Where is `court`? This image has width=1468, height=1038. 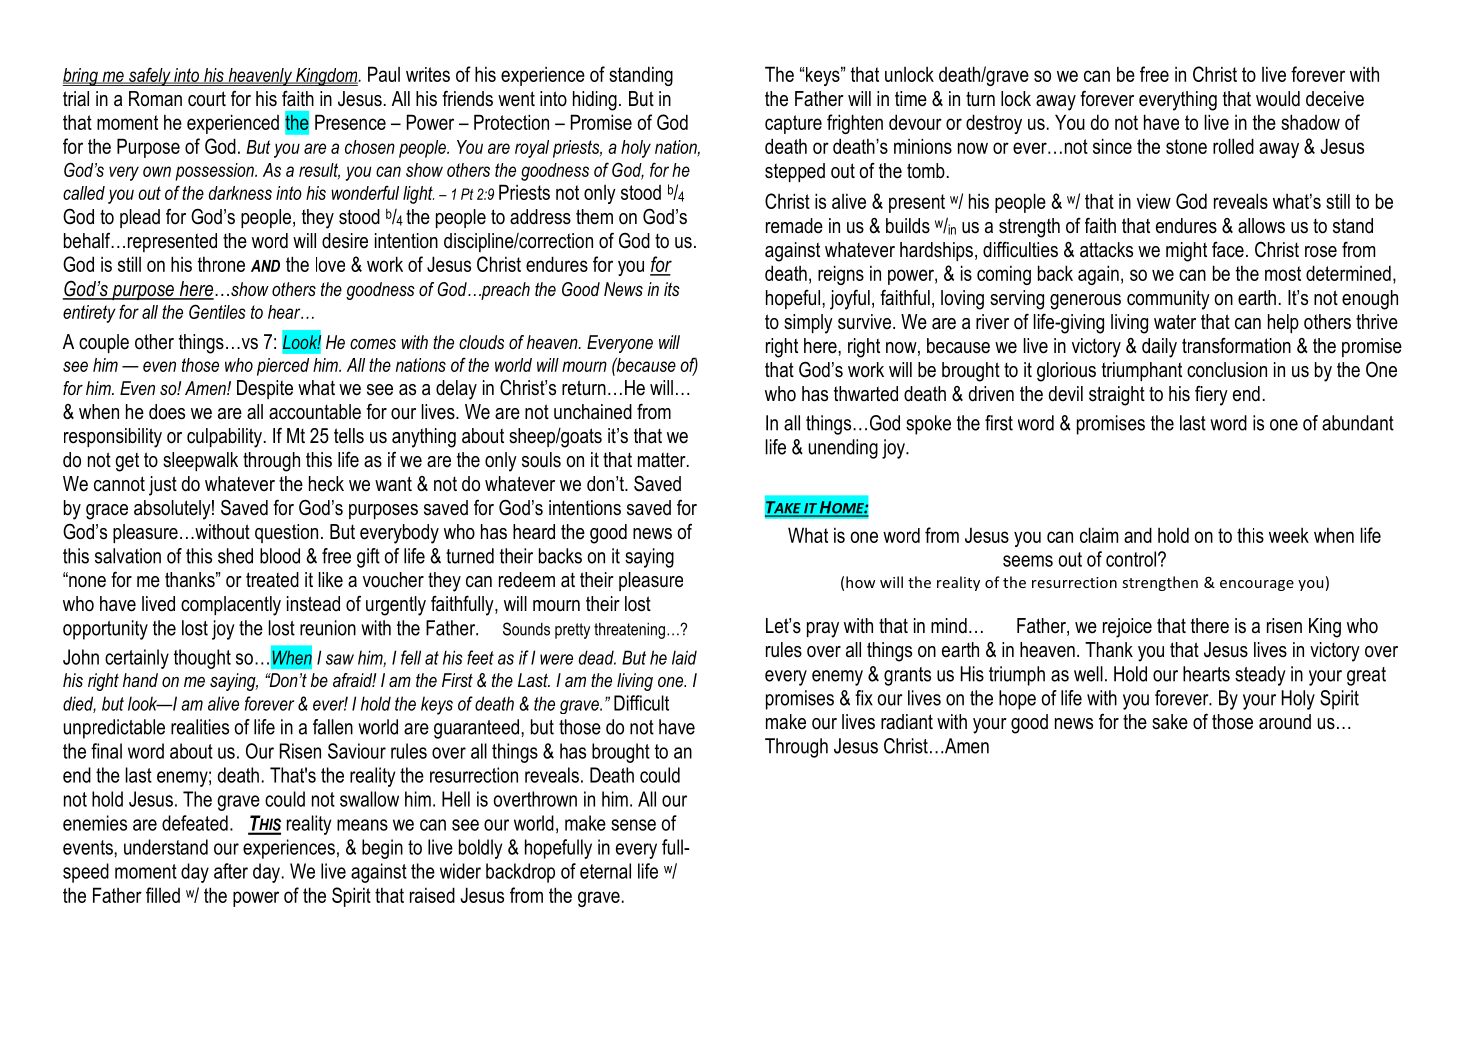
court is located at coordinates (207, 99).
